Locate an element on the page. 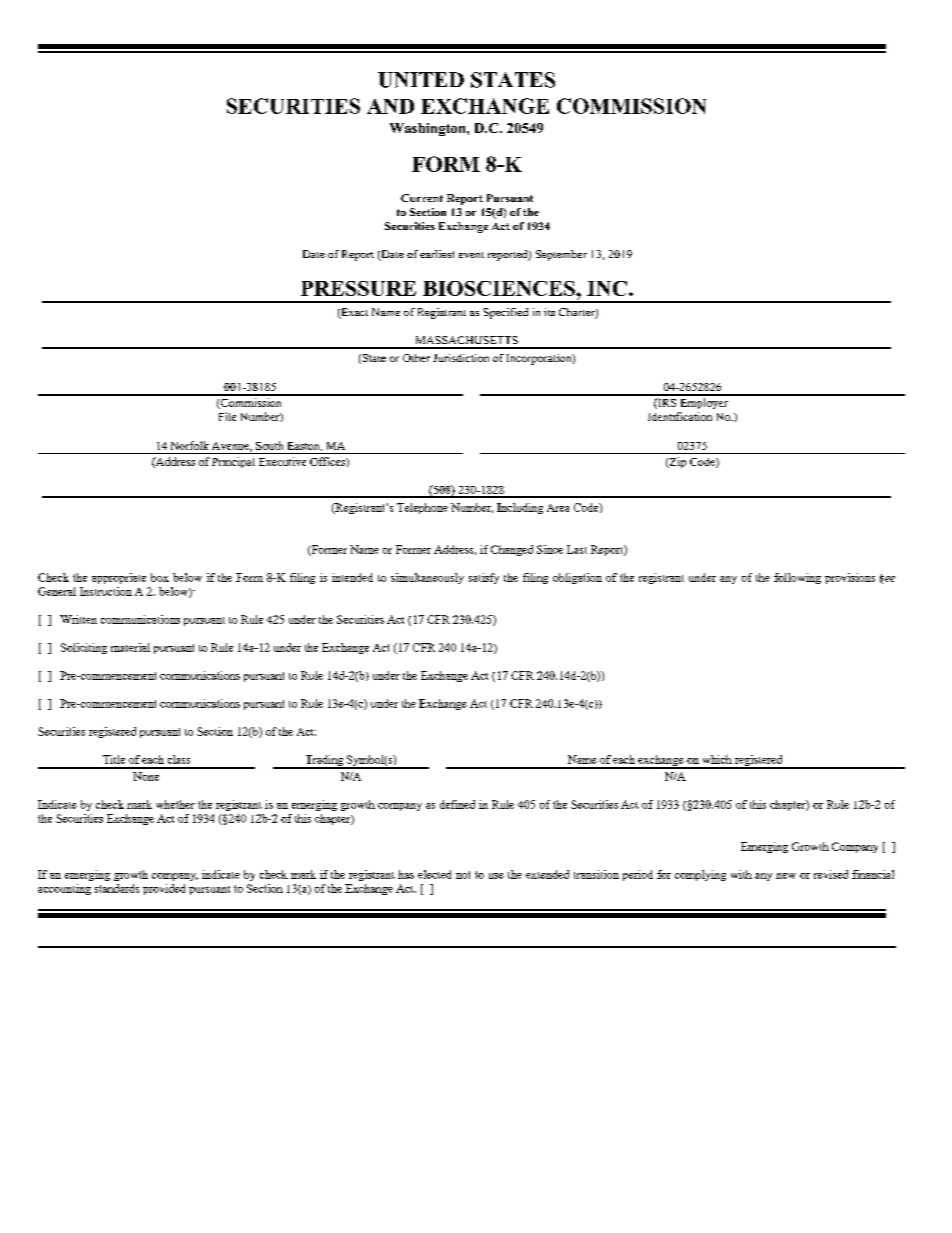 Image resolution: width=952 pixels, height=1233 pixels. Including is located at coordinates (520, 508).
